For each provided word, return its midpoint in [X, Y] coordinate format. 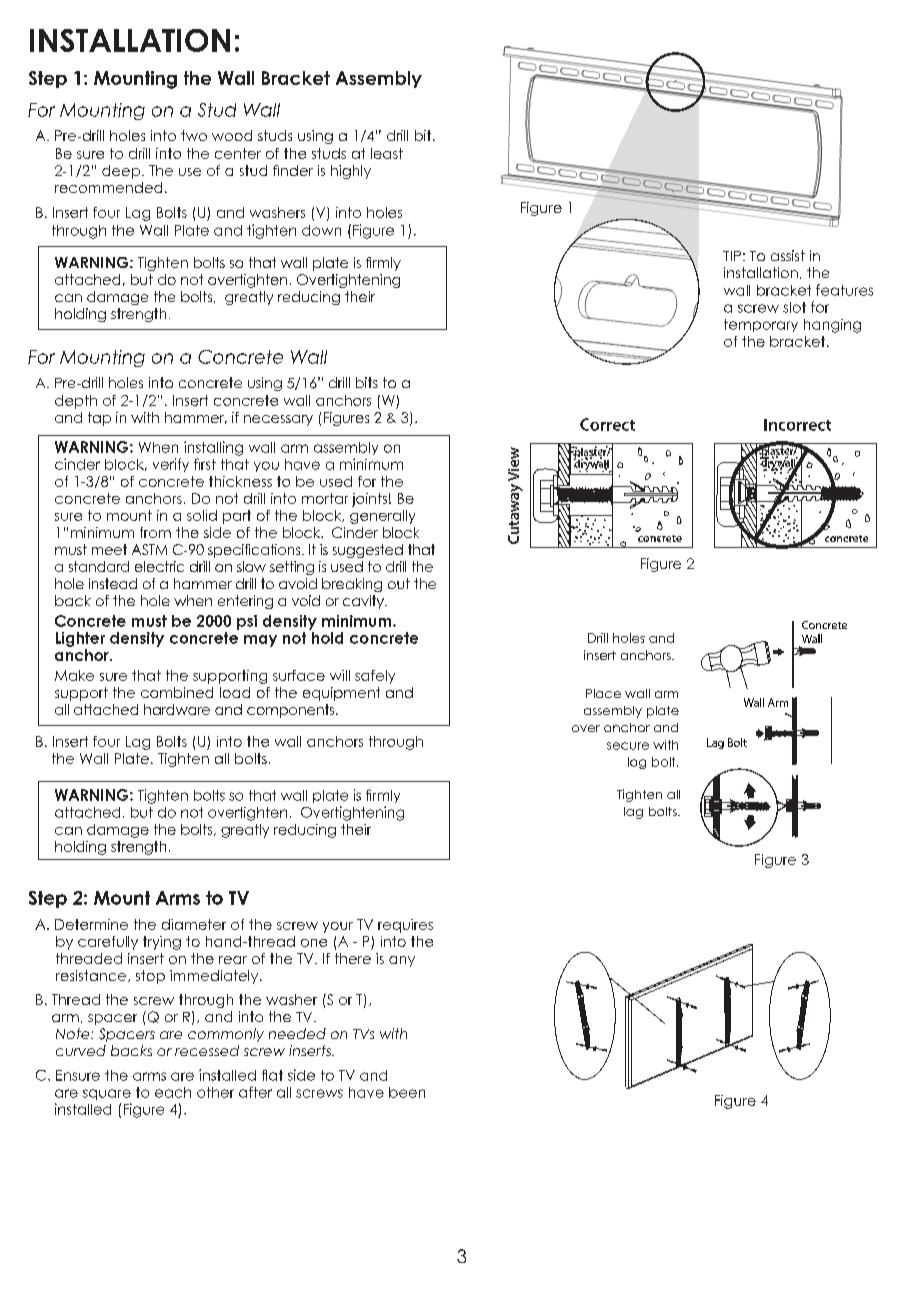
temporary [761, 325]
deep [121, 172]
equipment [341, 694]
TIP [732, 256]
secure [628, 746]
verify [171, 465]
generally [382, 517]
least [387, 153]
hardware [177, 709]
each [173, 1092]
